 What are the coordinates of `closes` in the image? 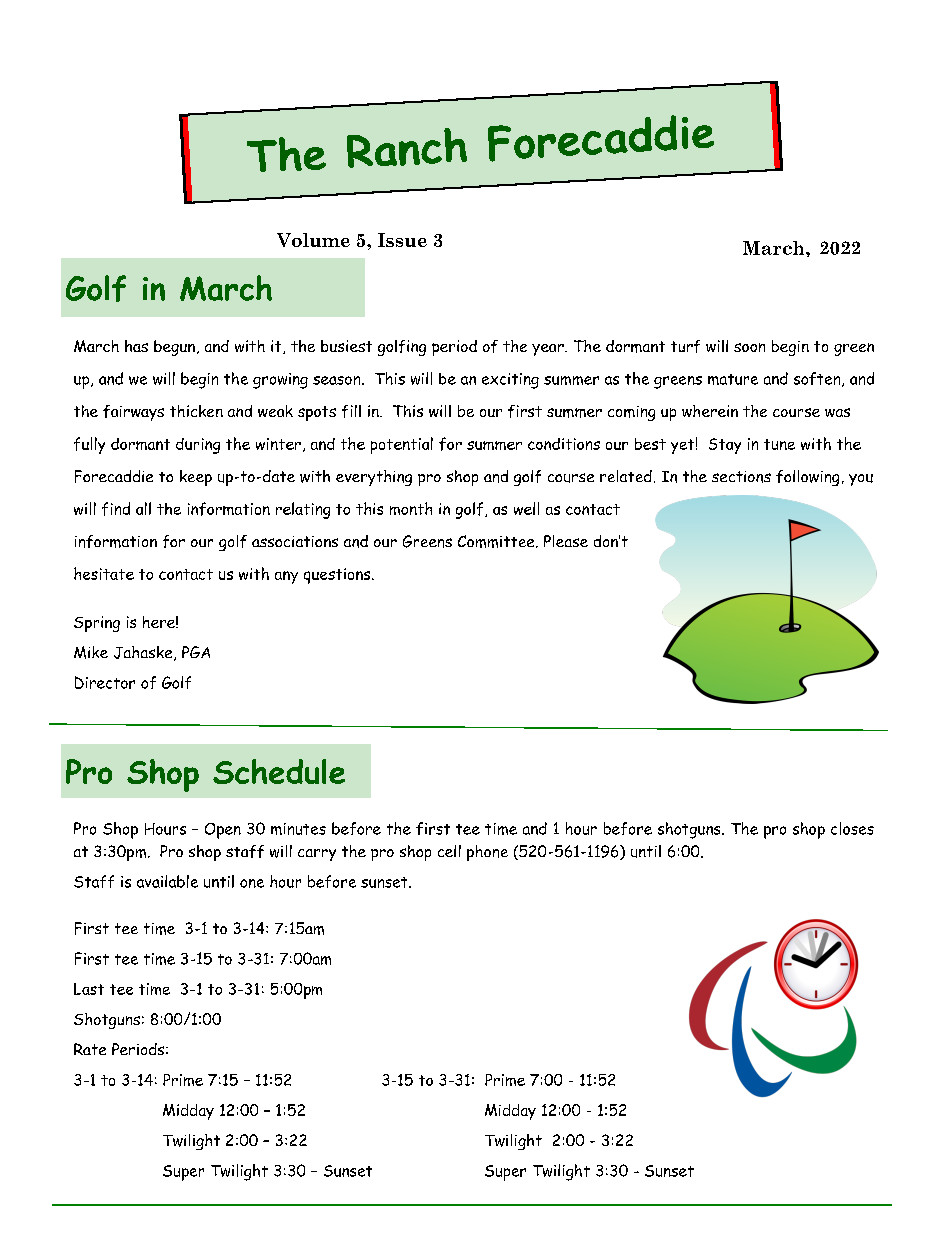 It's located at (852, 828).
